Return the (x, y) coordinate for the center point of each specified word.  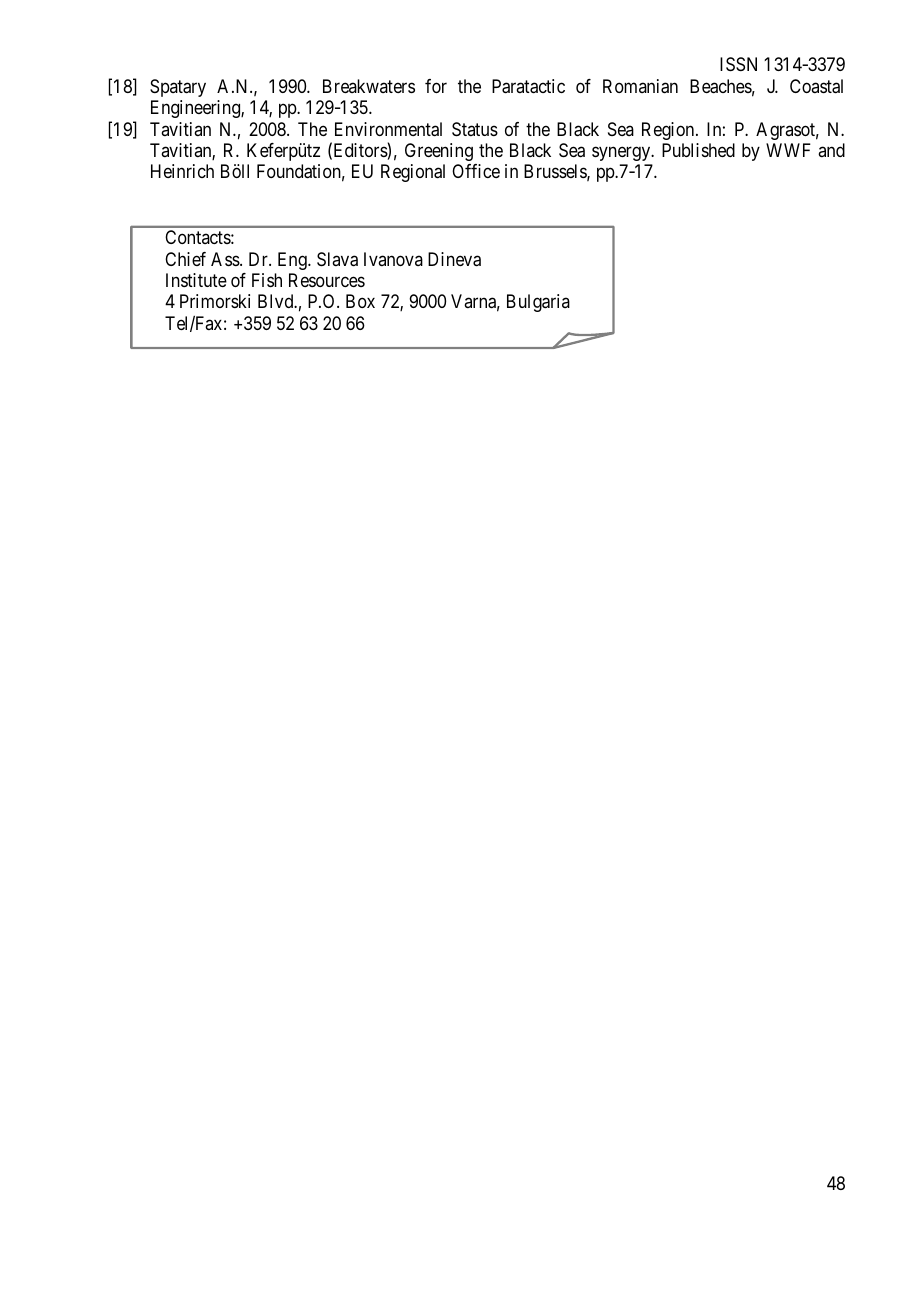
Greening (439, 152)
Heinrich (182, 171)
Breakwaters (369, 86)
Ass (226, 259)
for (436, 86)
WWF (788, 150)
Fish (267, 280)
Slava (337, 259)
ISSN (738, 64)
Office (476, 171)
